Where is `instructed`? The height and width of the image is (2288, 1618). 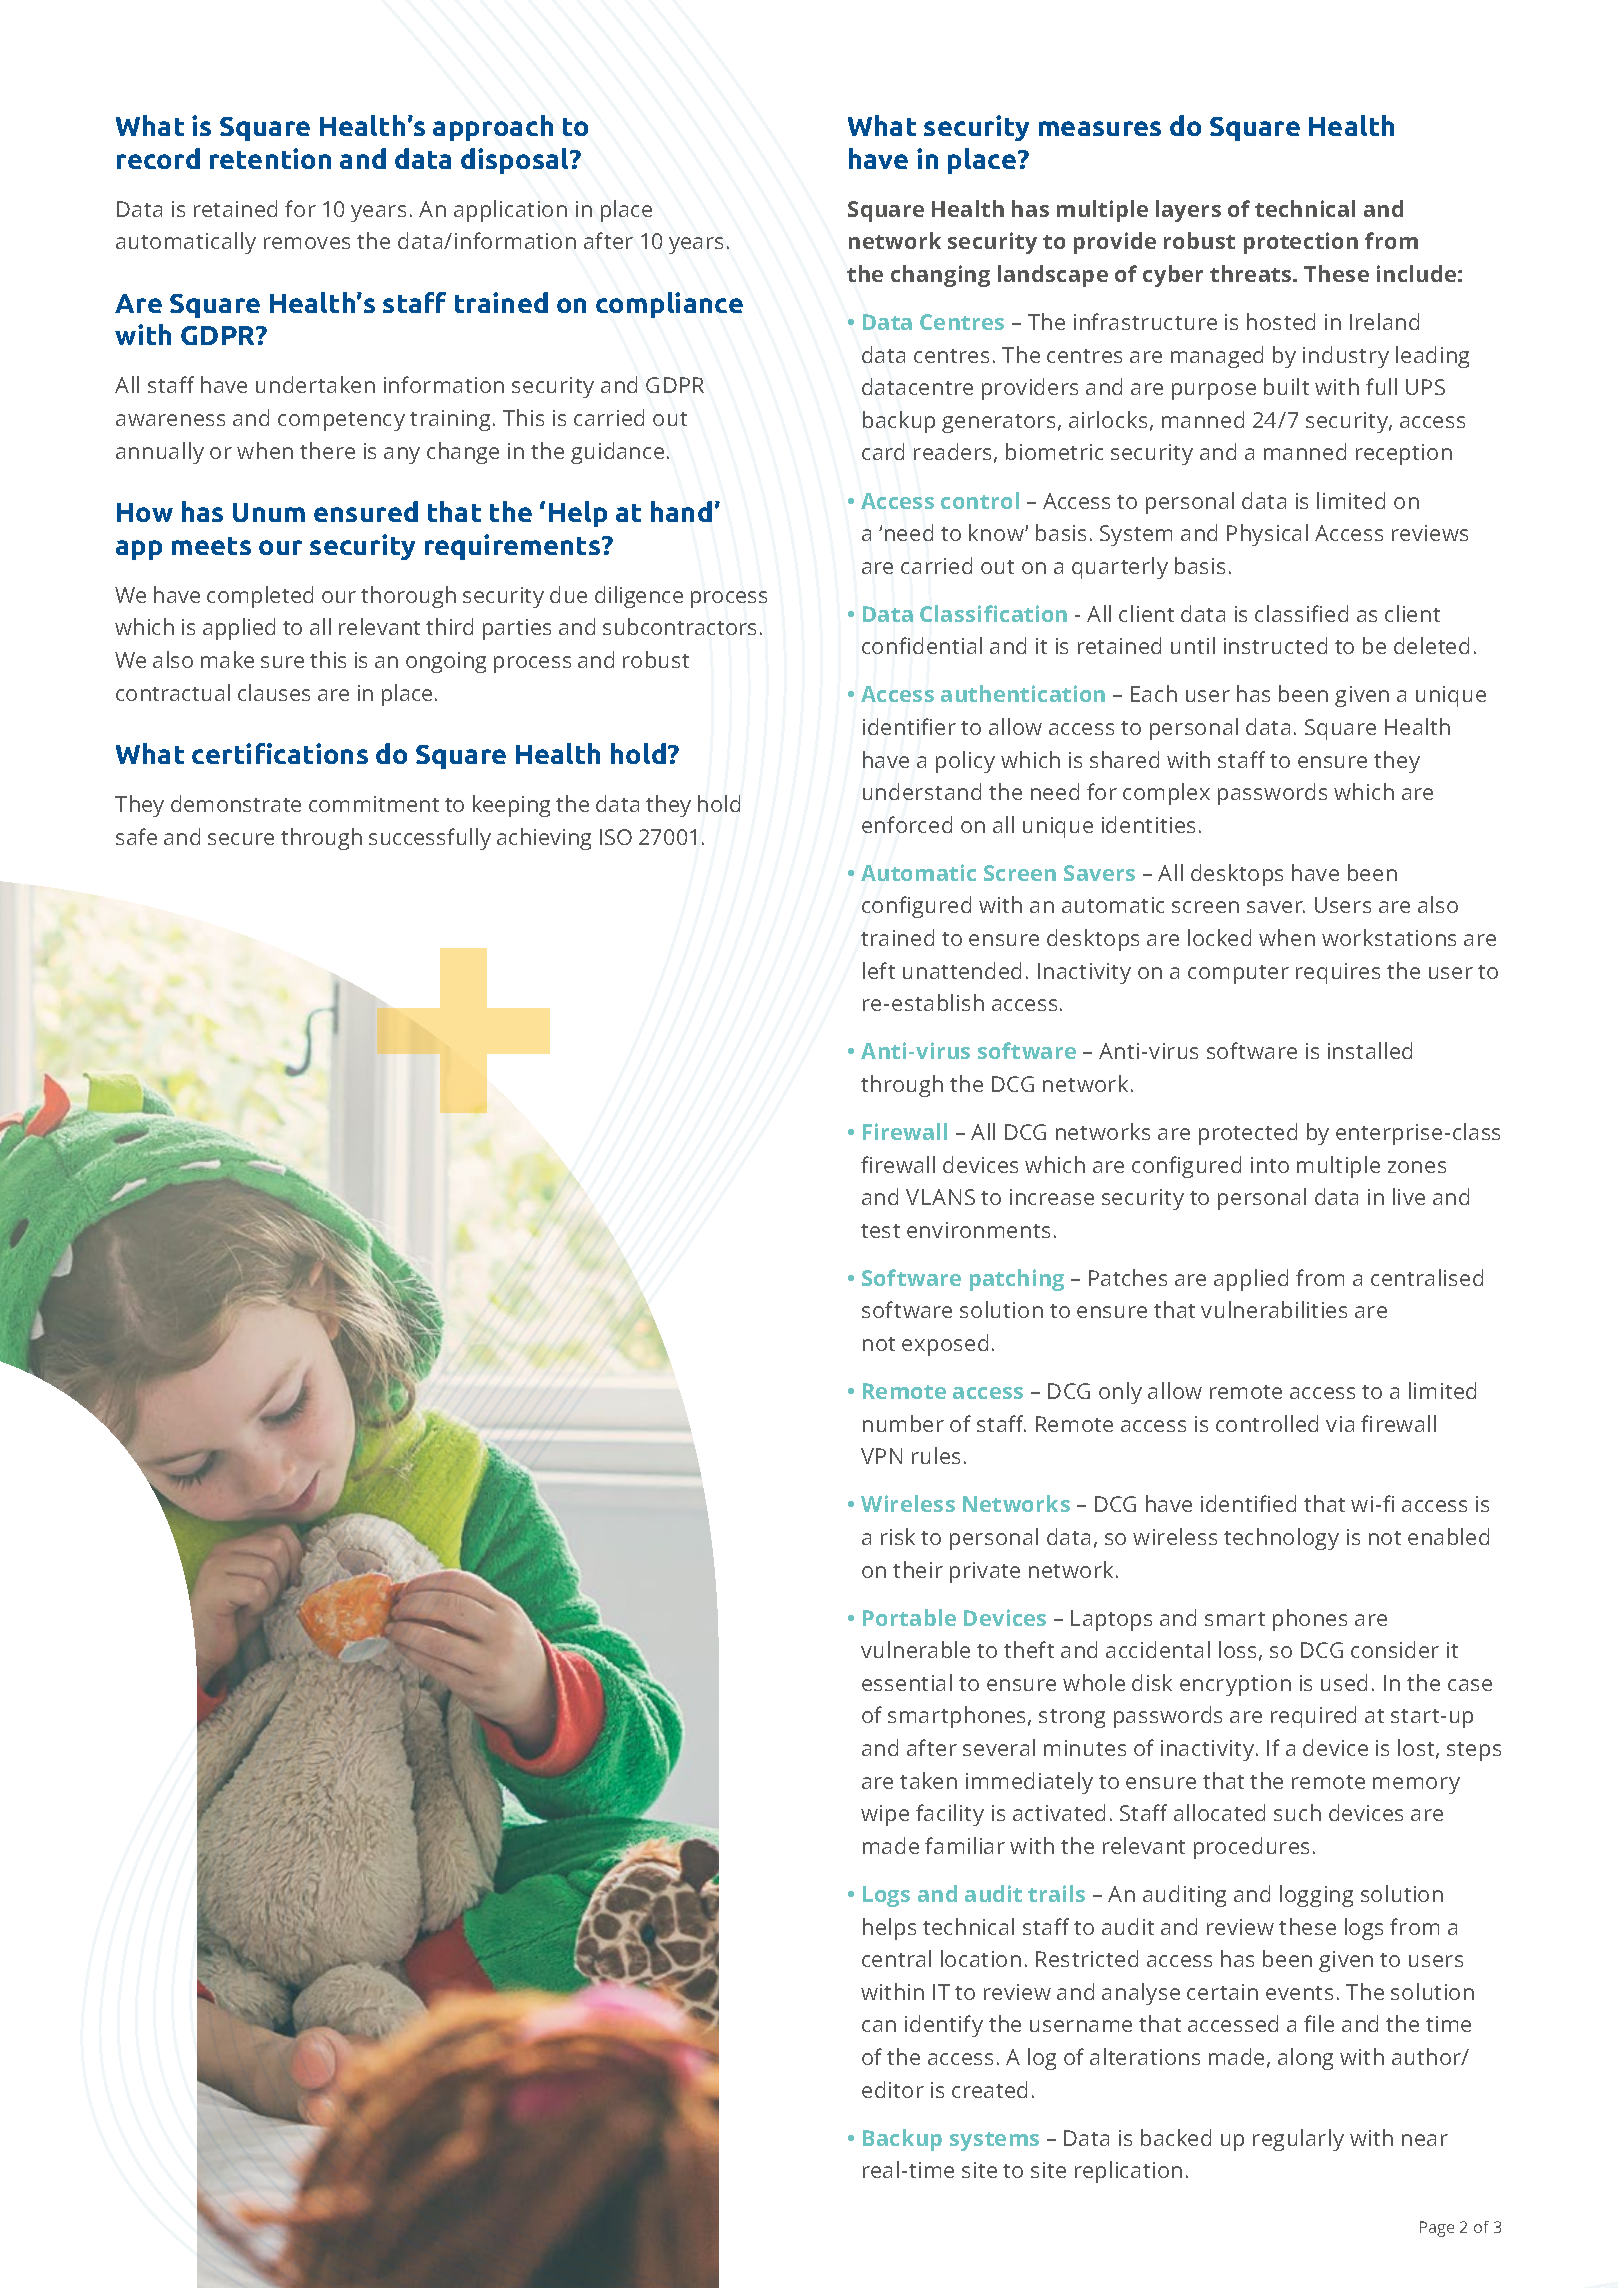
instructed is located at coordinates (1275, 645).
